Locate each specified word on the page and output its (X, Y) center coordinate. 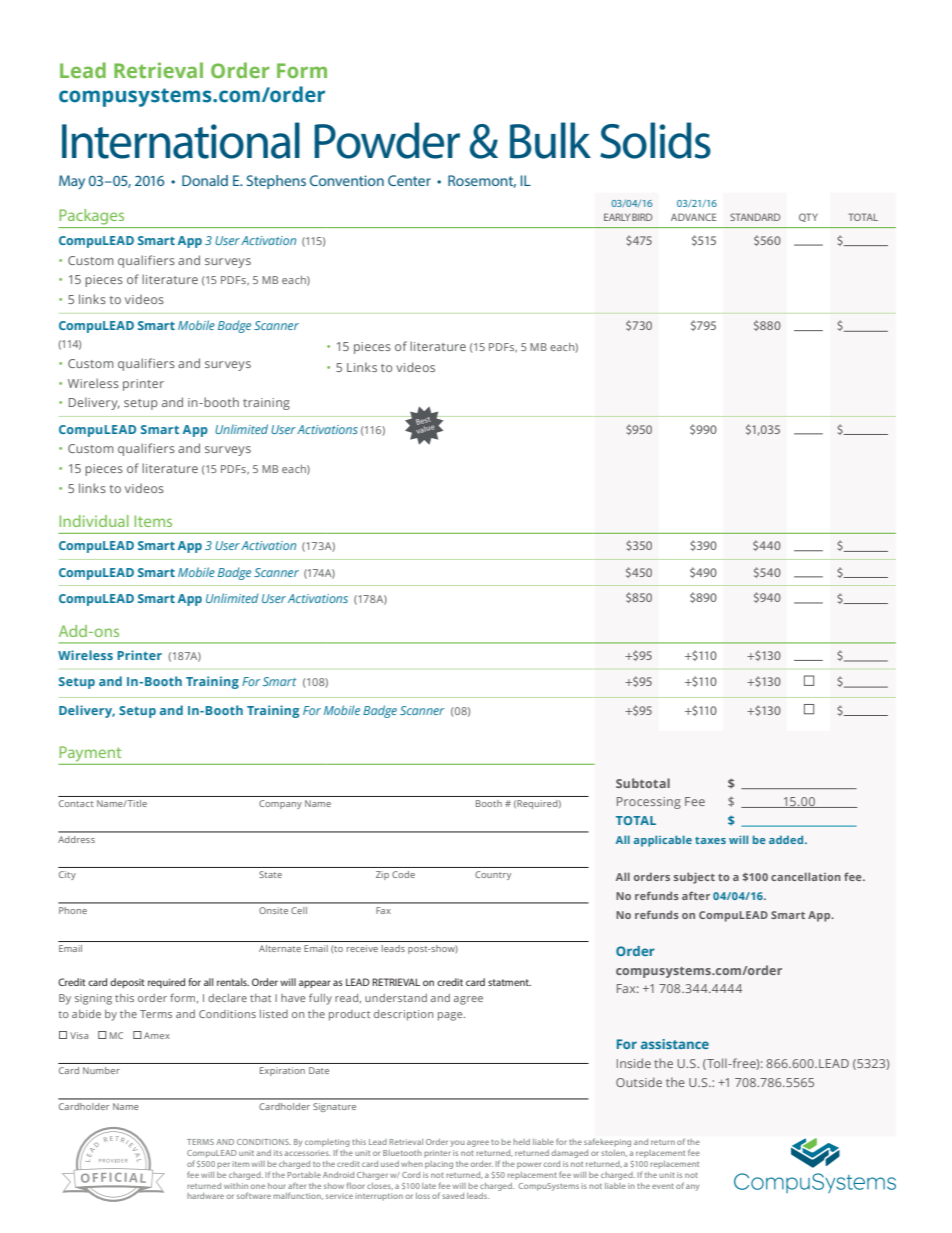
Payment (90, 754)
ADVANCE (693, 217)
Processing (649, 803)
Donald (205, 180)
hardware (205, 1196)
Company (280, 804)
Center (409, 180)
